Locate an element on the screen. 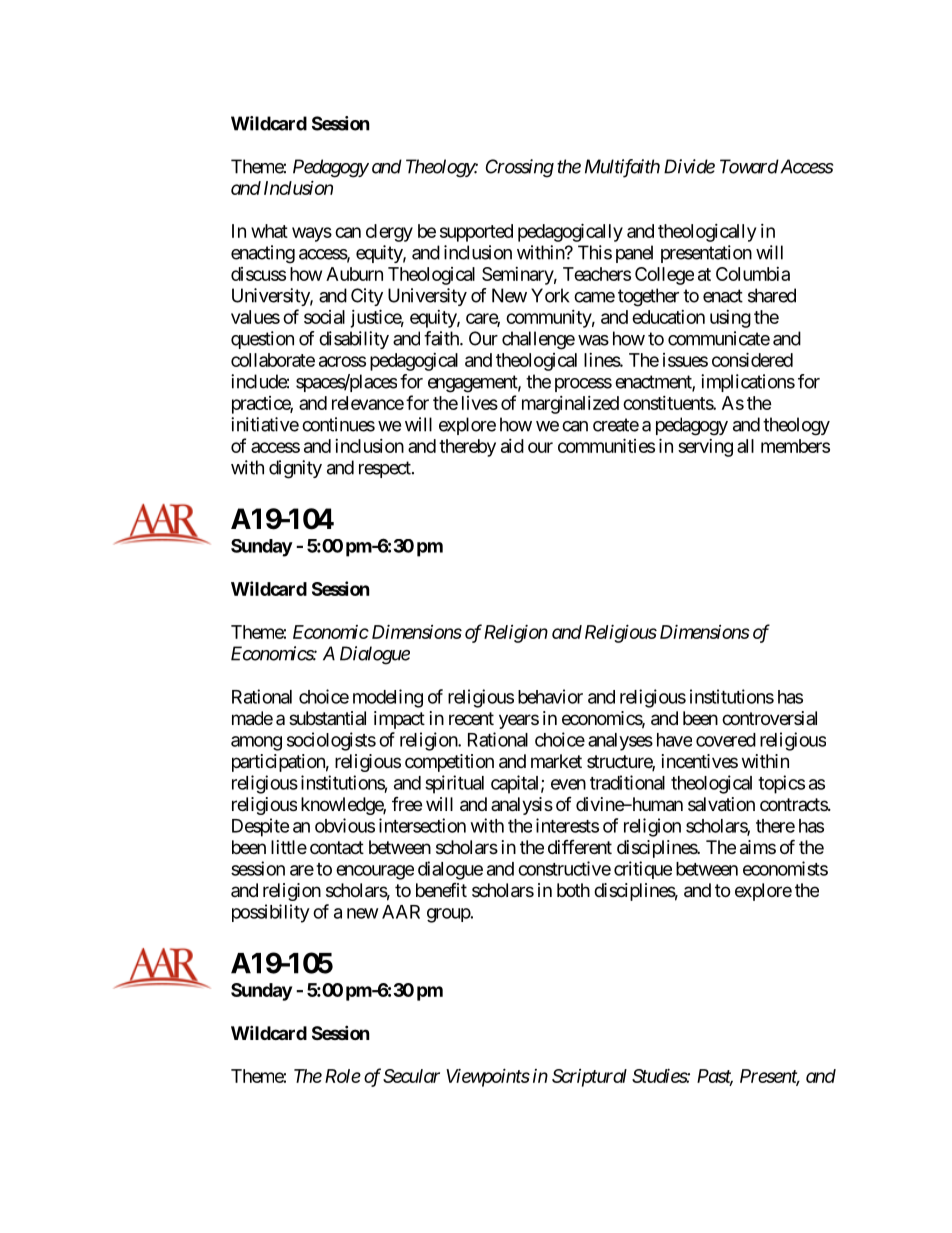 The image size is (952, 1233). behavior is located at coordinates (550, 696).
